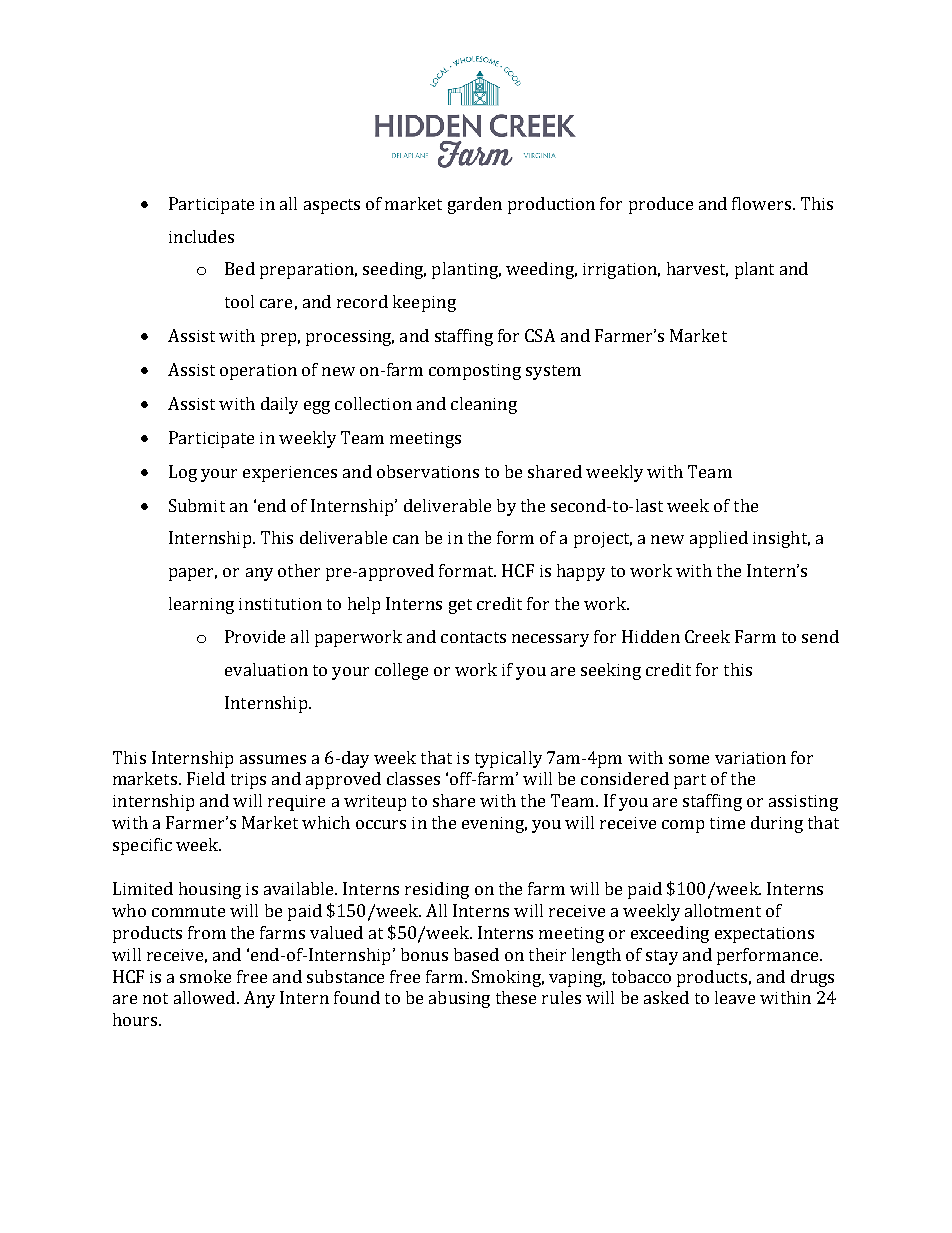 The image size is (952, 1233). I want to click on abusing, so click(459, 999).
